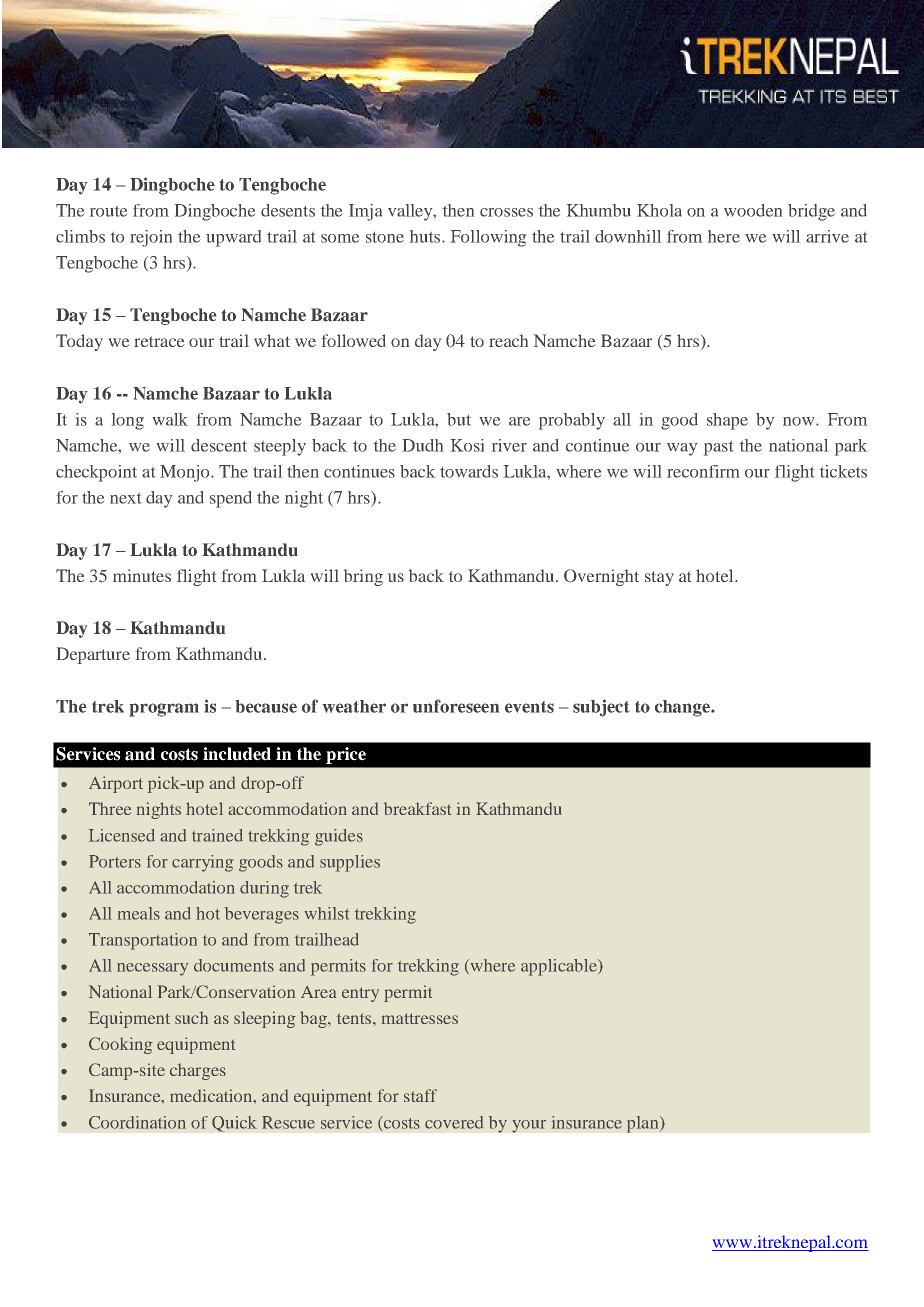  What do you see at coordinates (601, 708) in the page?
I see `subject` at bounding box center [601, 708].
